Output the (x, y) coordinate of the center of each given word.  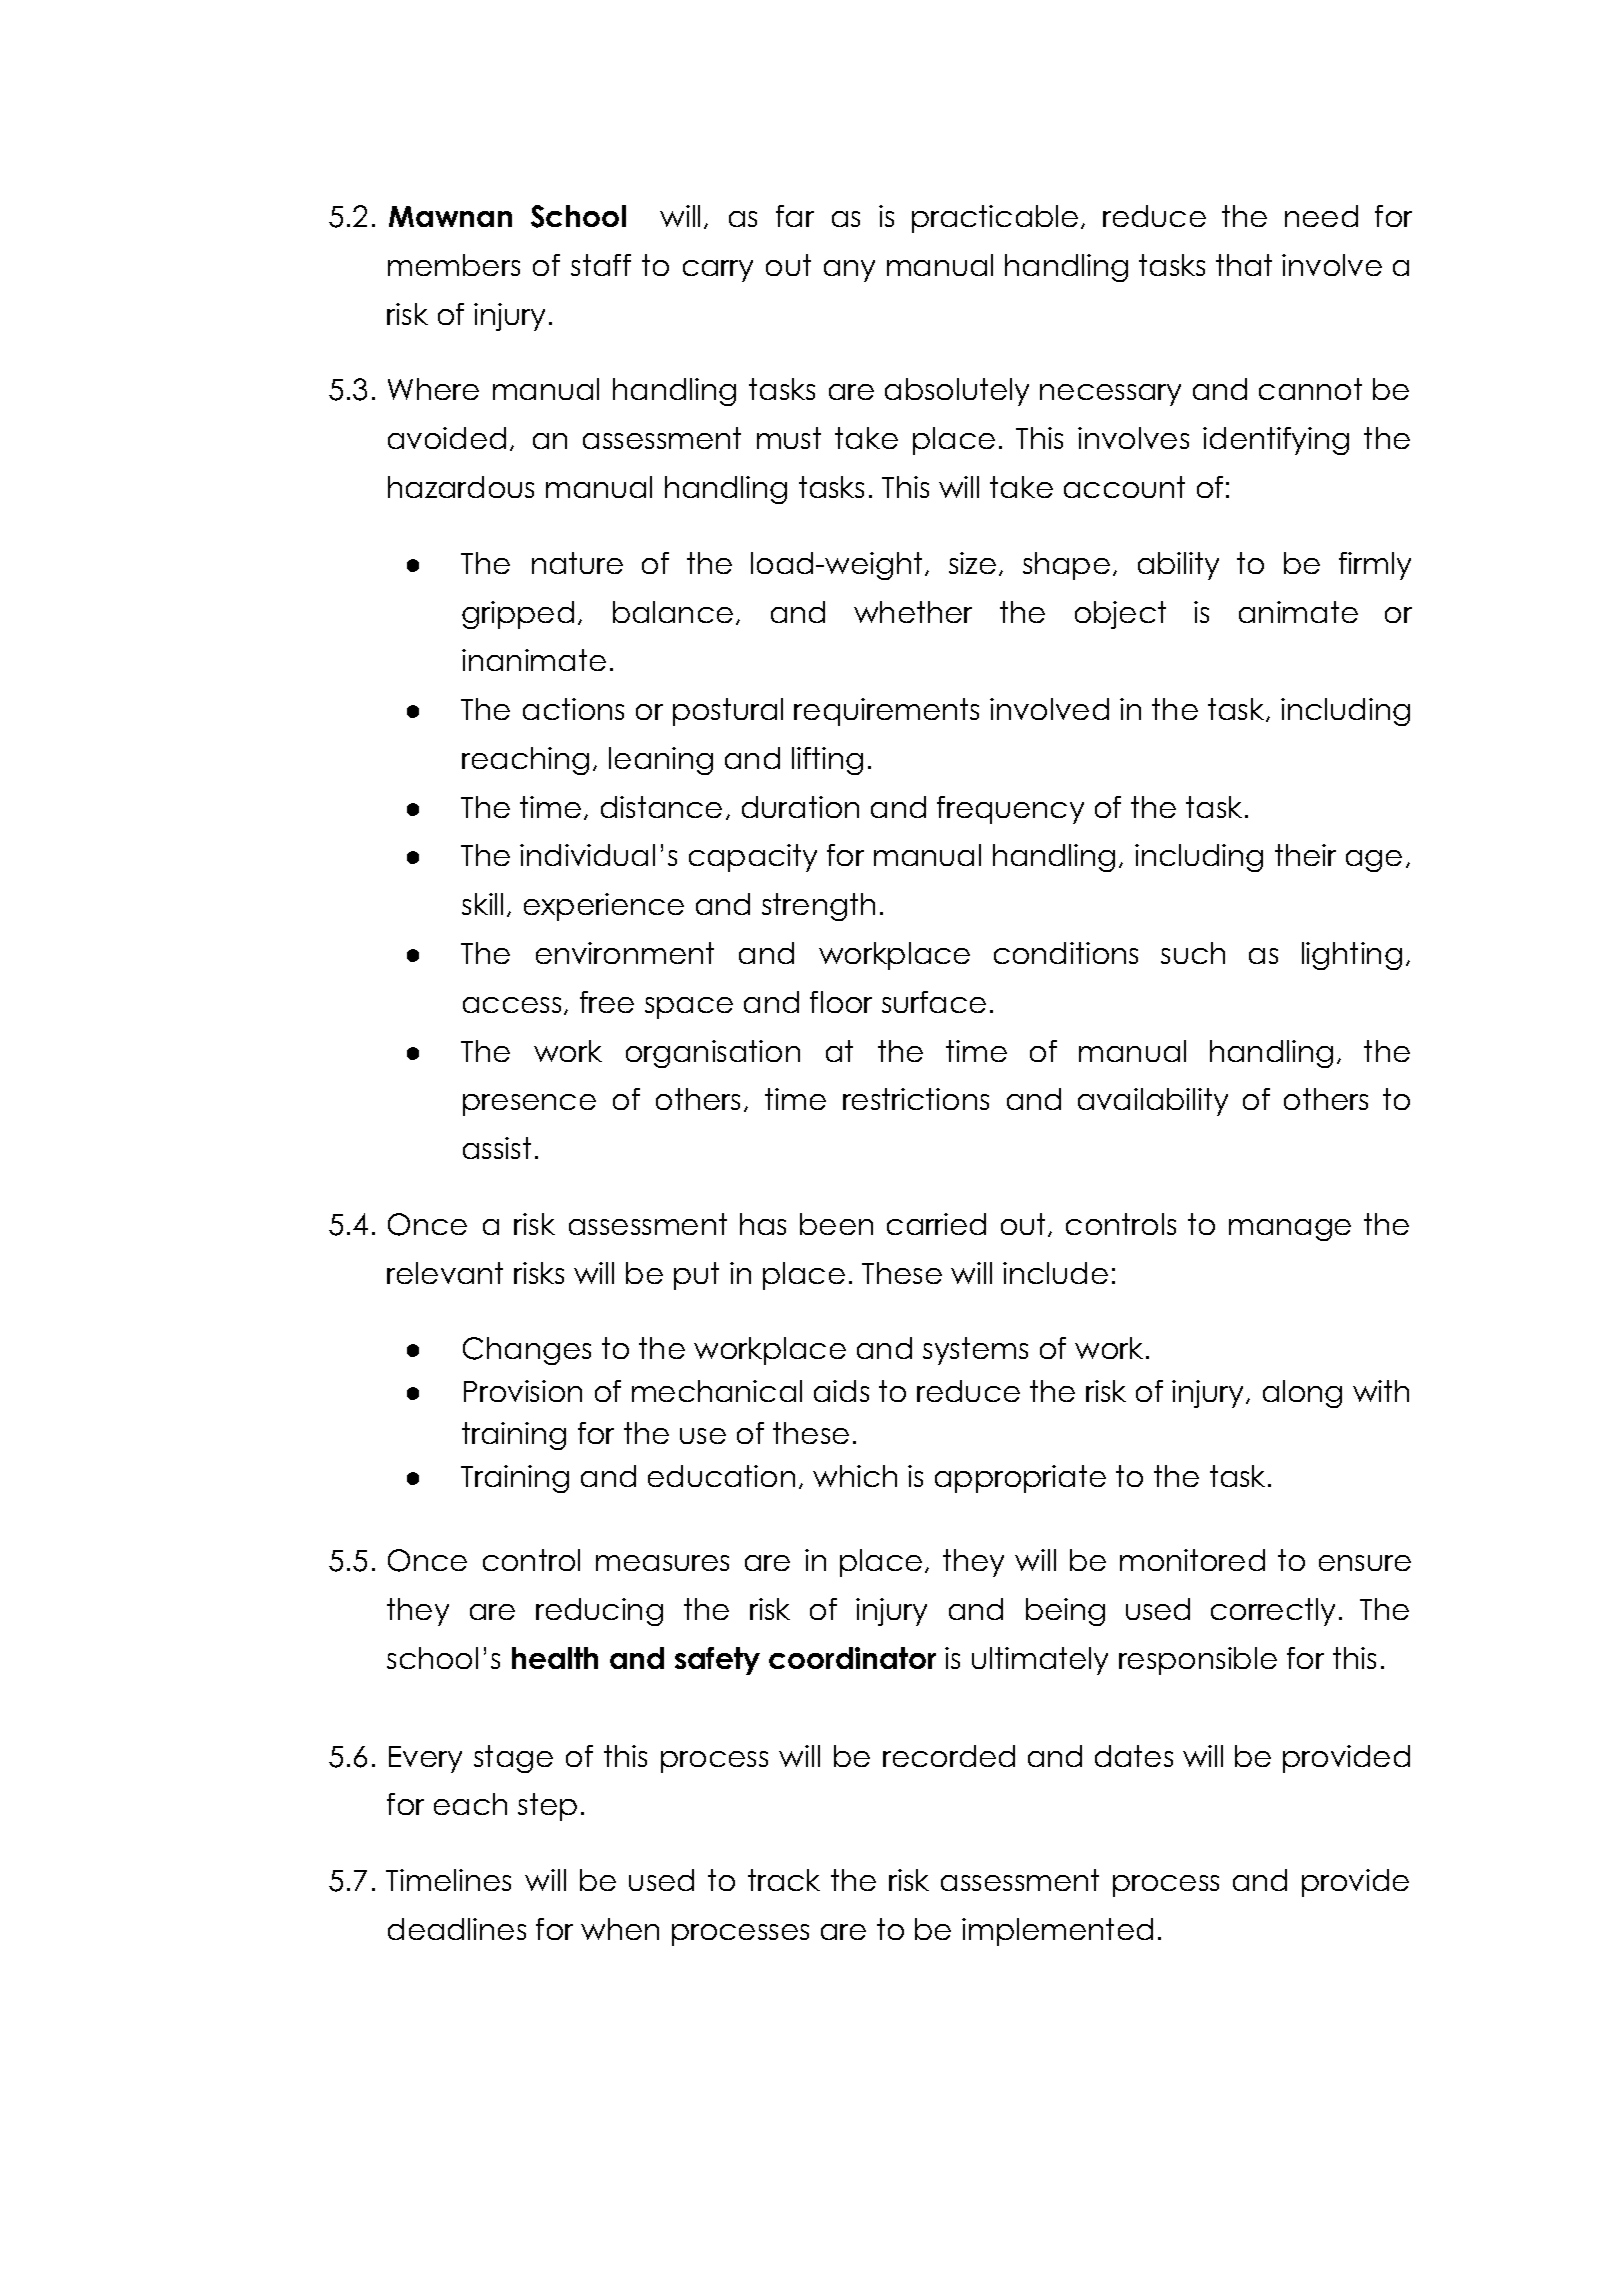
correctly (1273, 1612)
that (1244, 265)
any (849, 271)
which (855, 1476)
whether (913, 612)
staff (601, 265)
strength (818, 907)
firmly (1375, 566)
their (1305, 855)
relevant (445, 1273)
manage (1290, 1230)
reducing (599, 1612)
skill (482, 904)
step (547, 1807)
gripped (518, 615)
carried (936, 1224)
